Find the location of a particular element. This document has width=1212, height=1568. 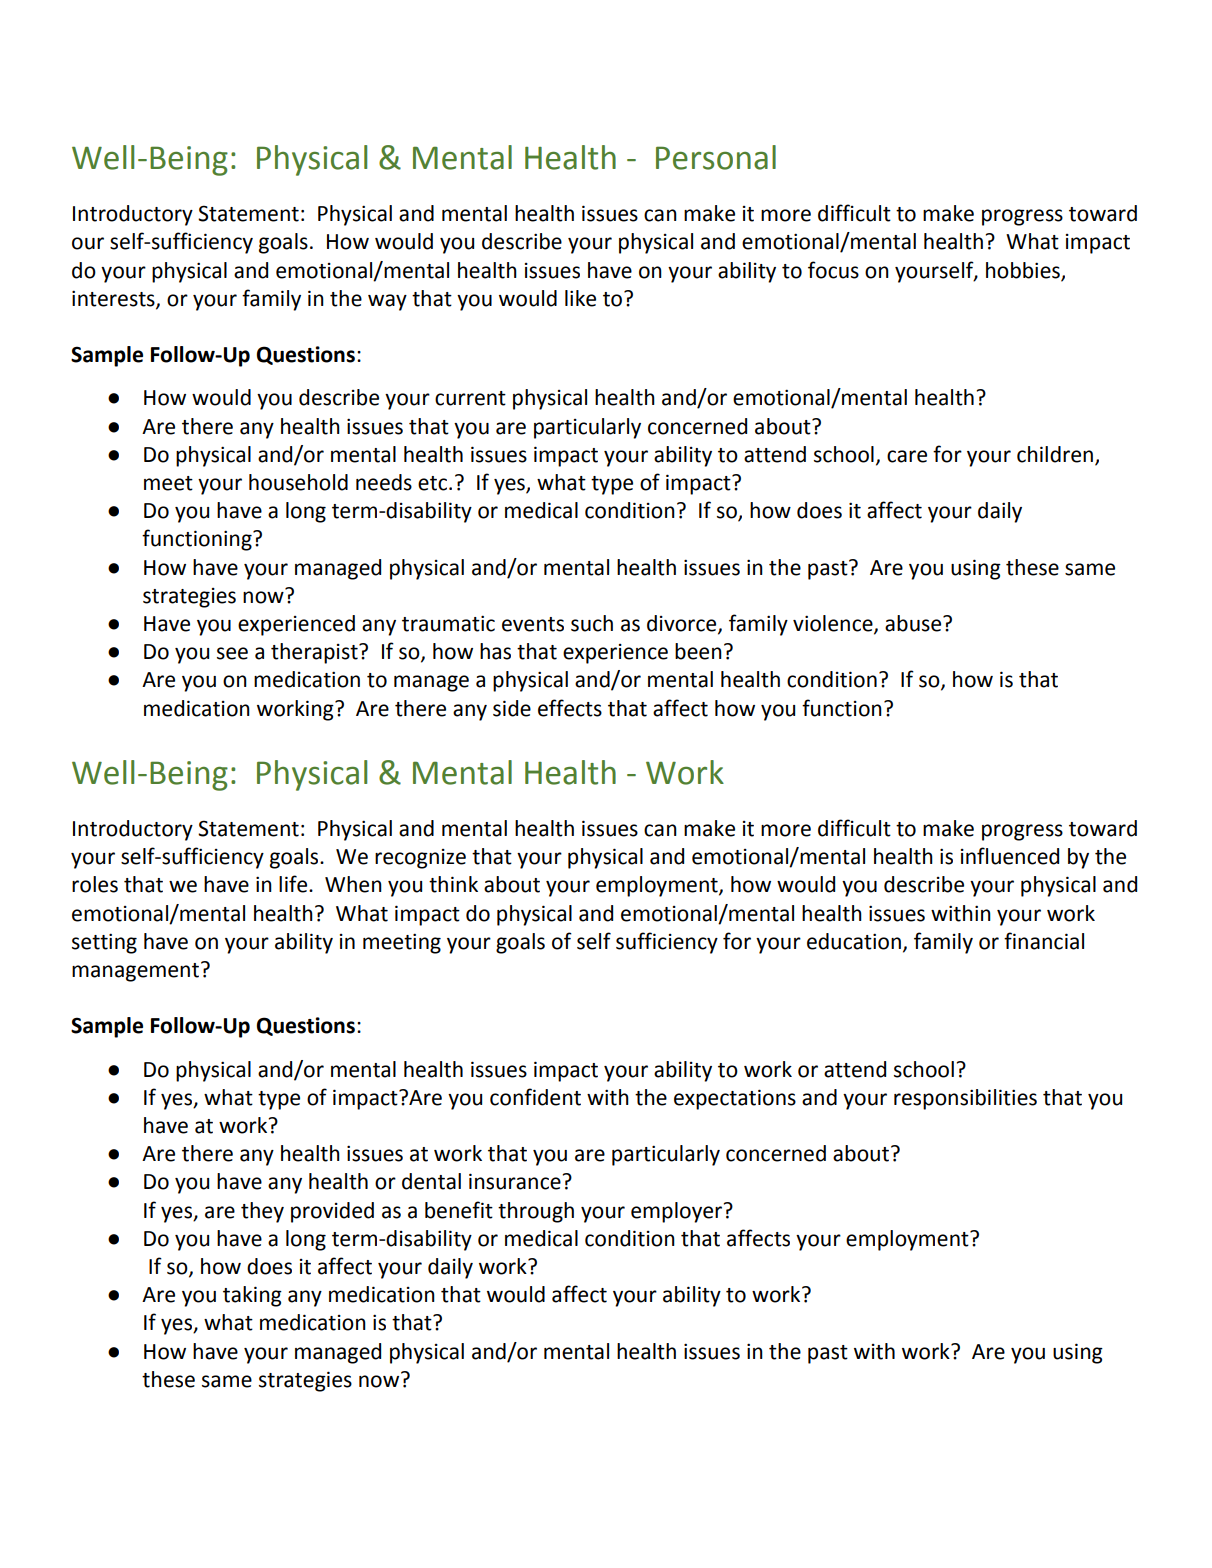

Personal is located at coordinates (716, 157).
